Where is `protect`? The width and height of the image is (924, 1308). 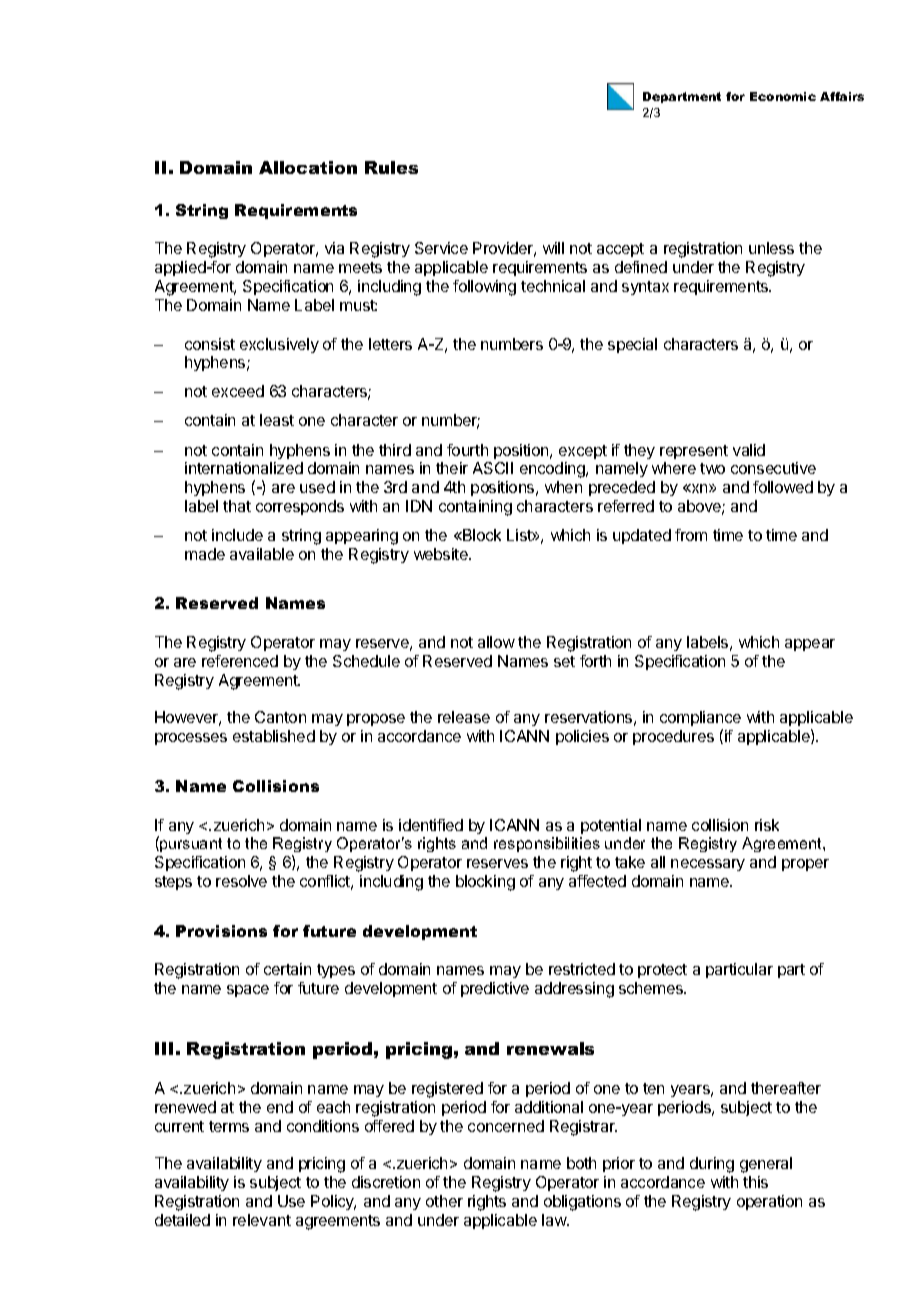 protect is located at coordinates (662, 971).
